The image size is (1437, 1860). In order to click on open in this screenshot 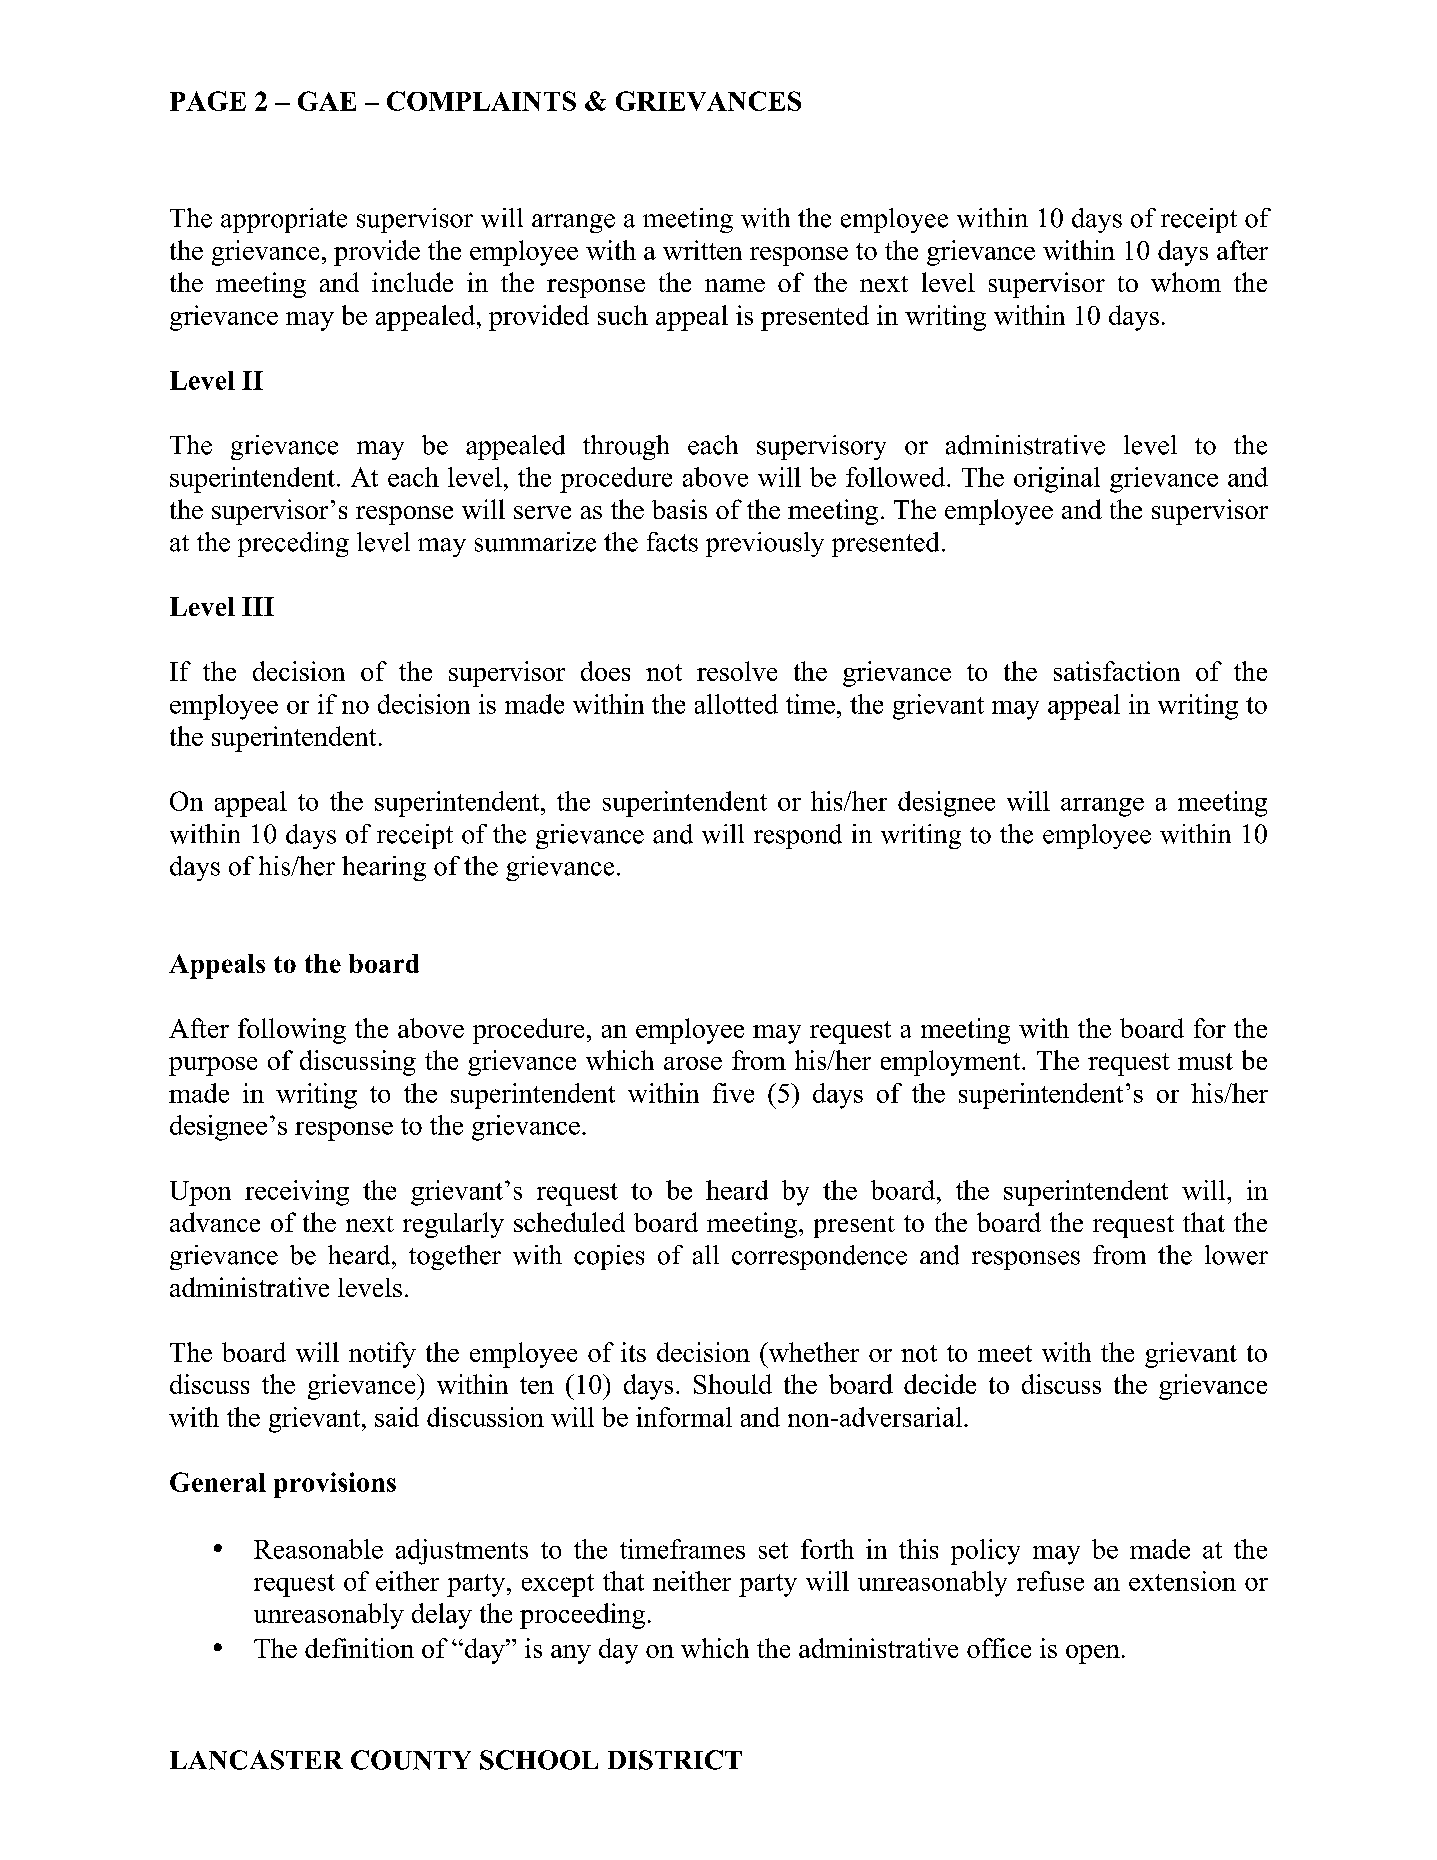, I will do `click(1093, 1654)`.
